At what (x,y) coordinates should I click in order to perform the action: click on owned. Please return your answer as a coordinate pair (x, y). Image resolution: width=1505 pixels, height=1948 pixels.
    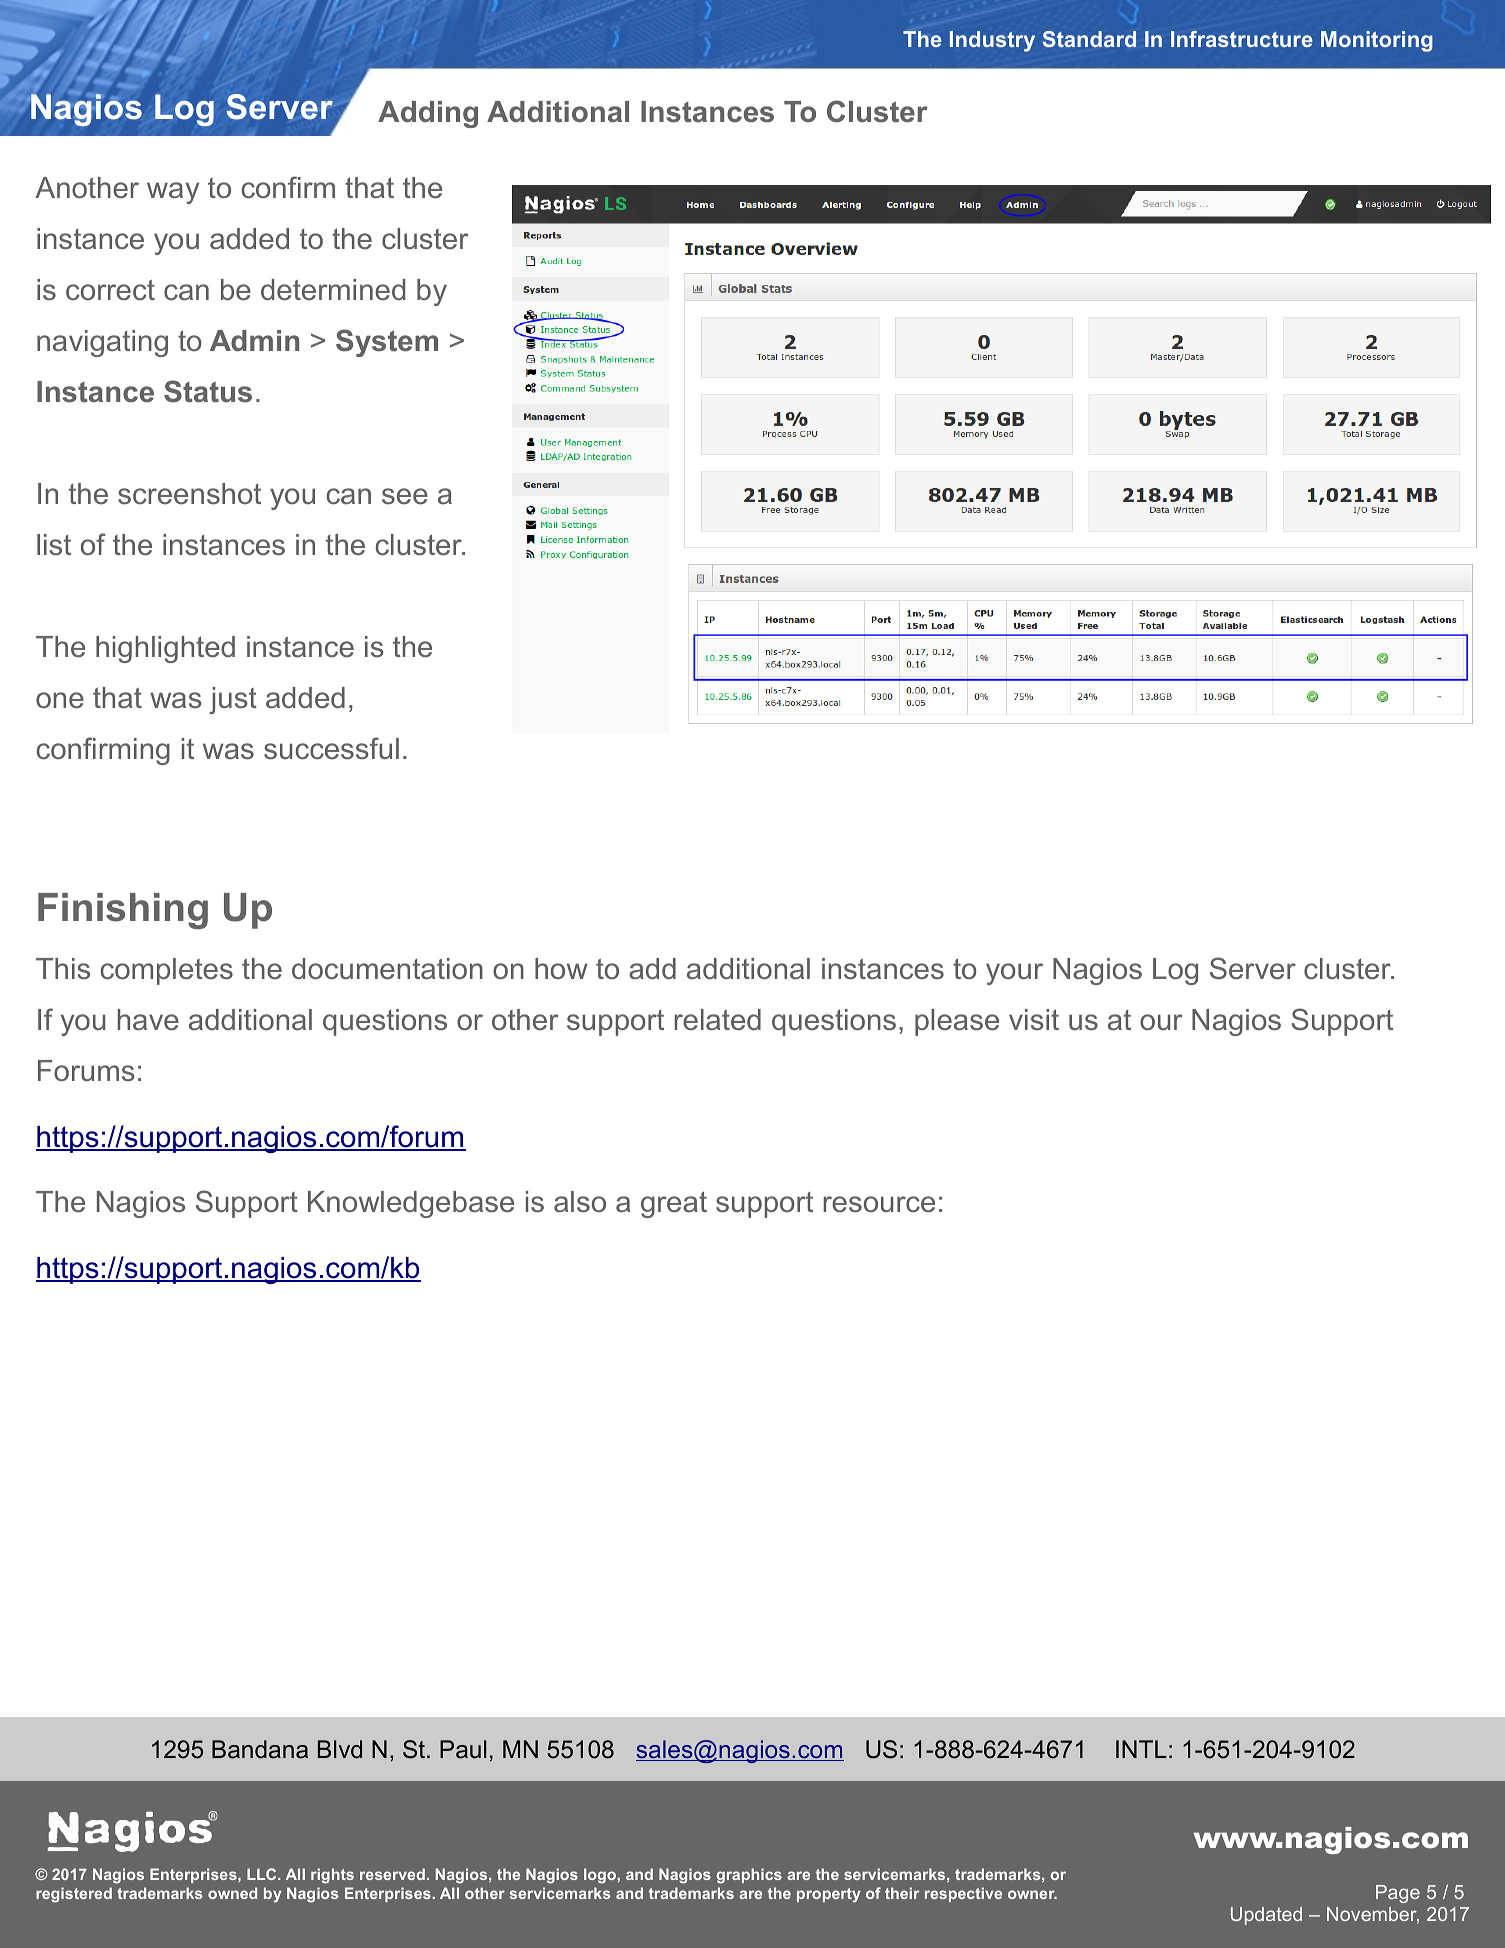
    Looking at the image, I should click on (232, 1893).
